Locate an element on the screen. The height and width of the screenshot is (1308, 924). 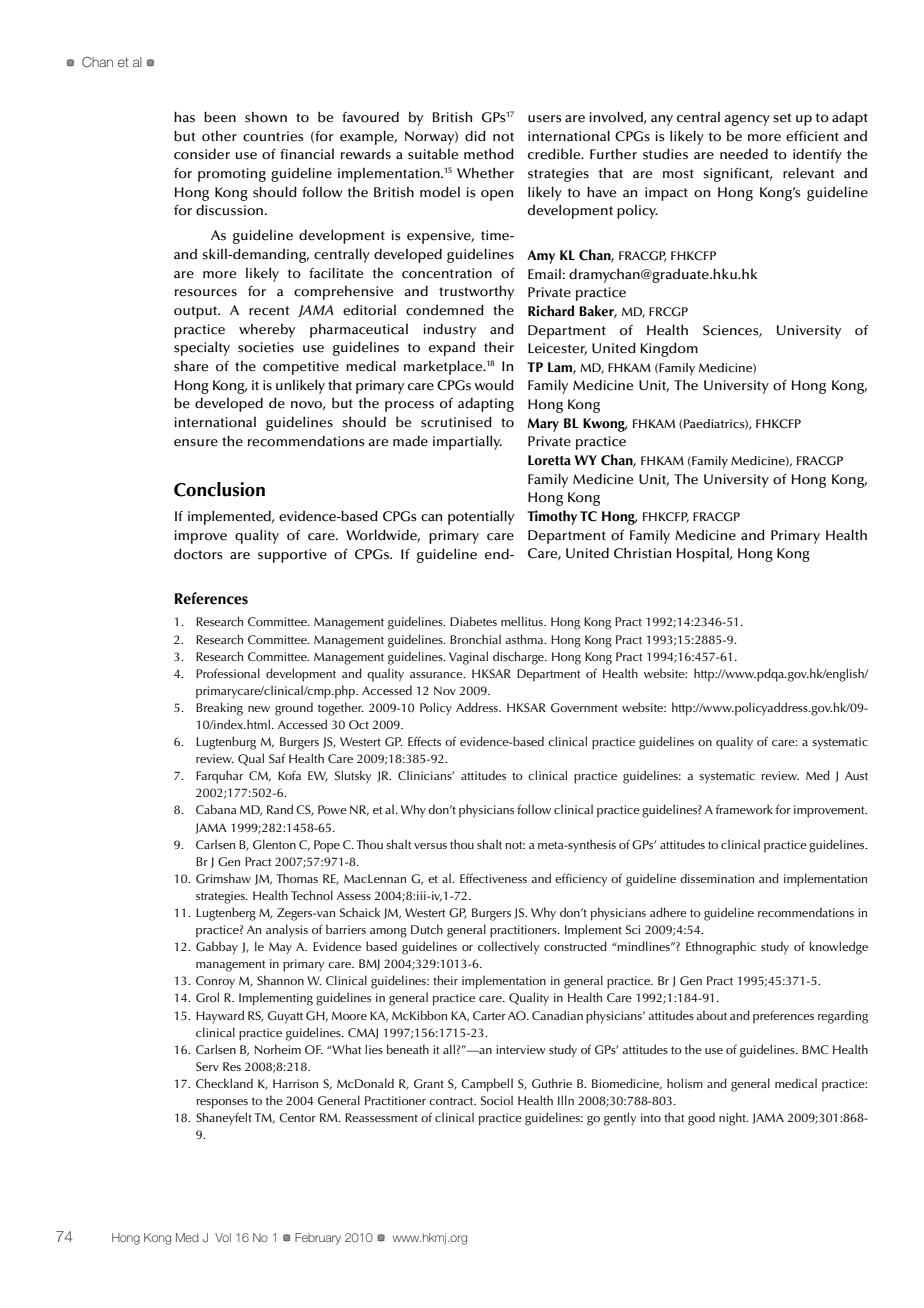
discharge is located at coordinates (519, 658).
